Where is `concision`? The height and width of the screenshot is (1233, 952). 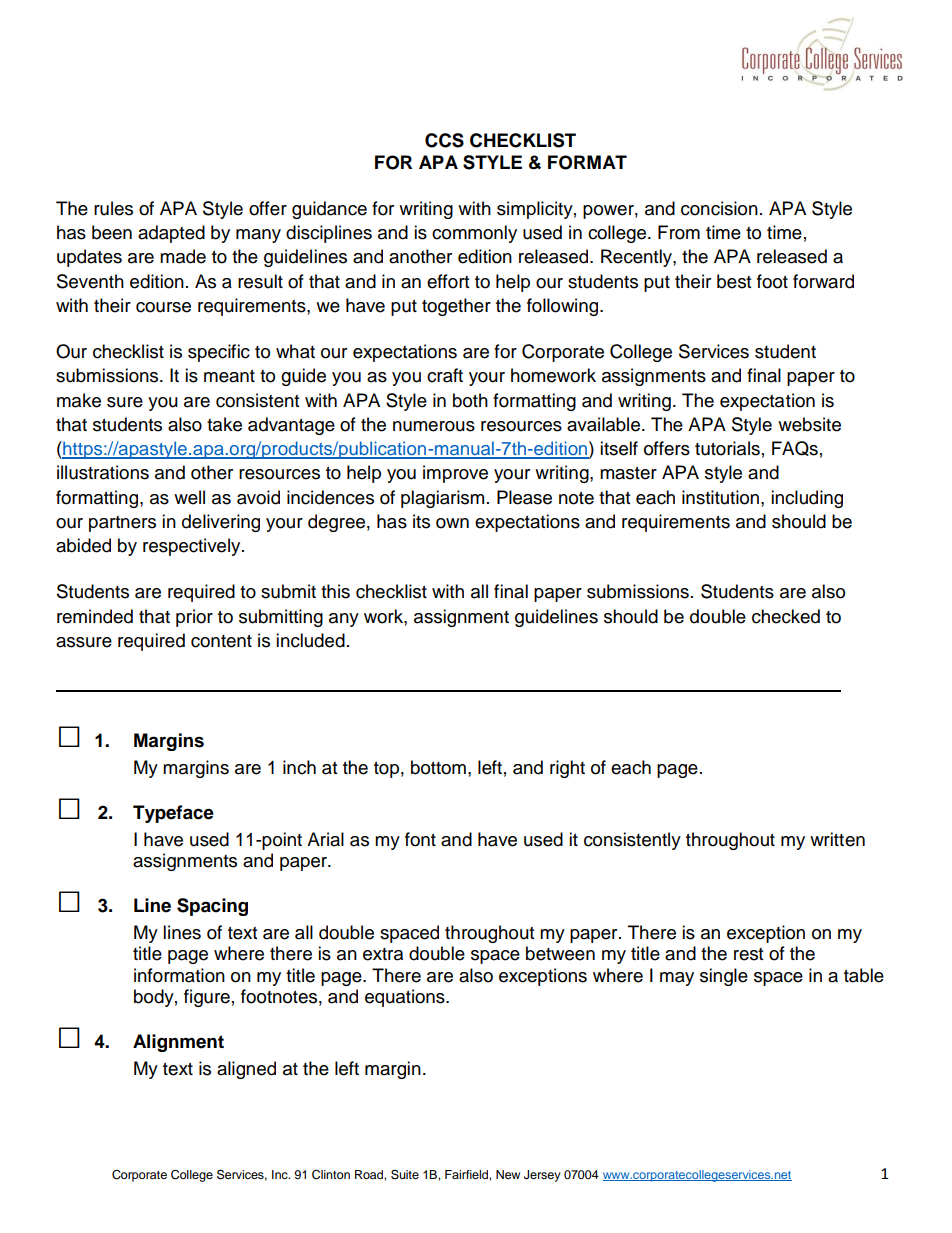 concision is located at coordinates (719, 208).
